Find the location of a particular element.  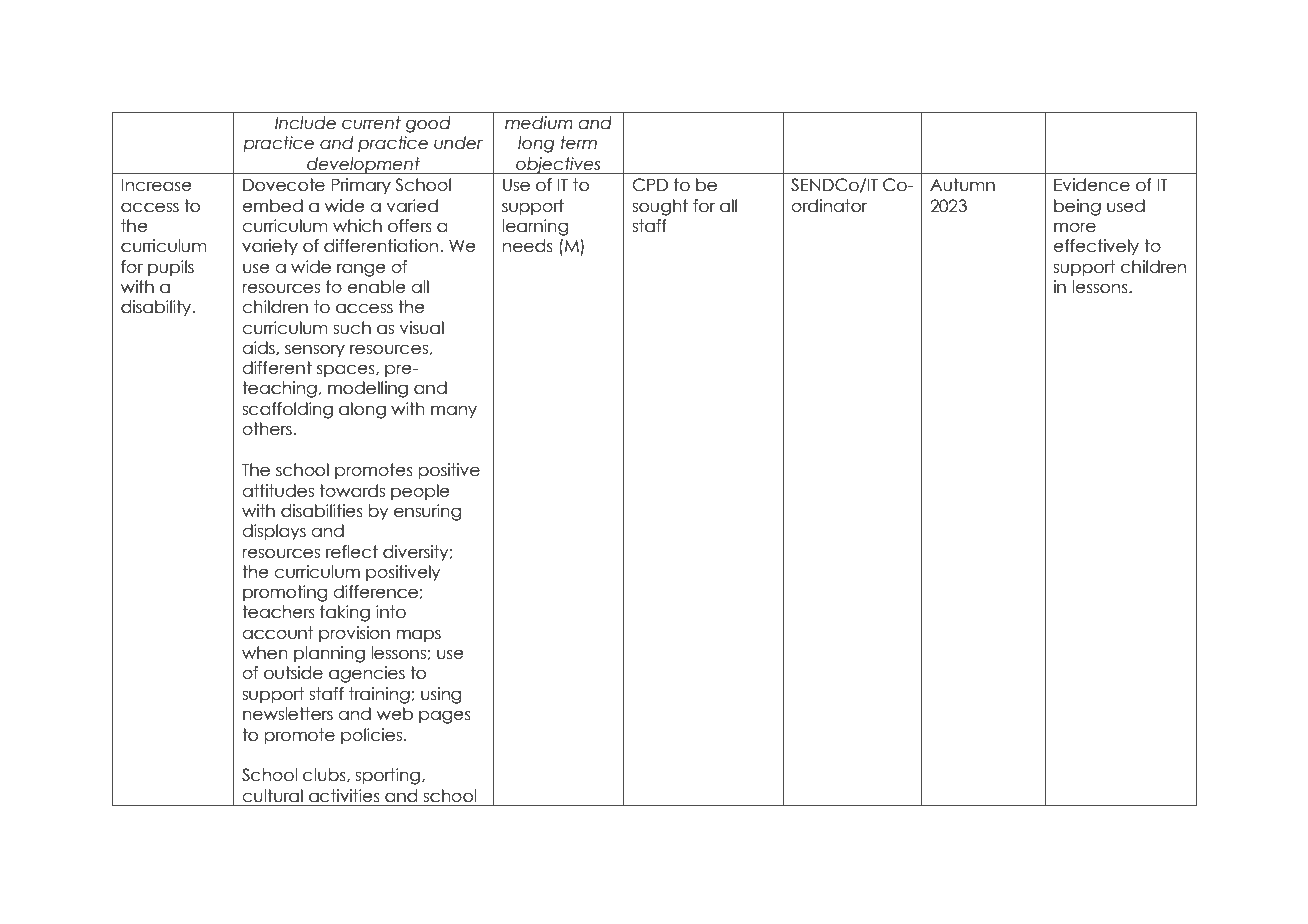

term is located at coordinates (578, 143).
